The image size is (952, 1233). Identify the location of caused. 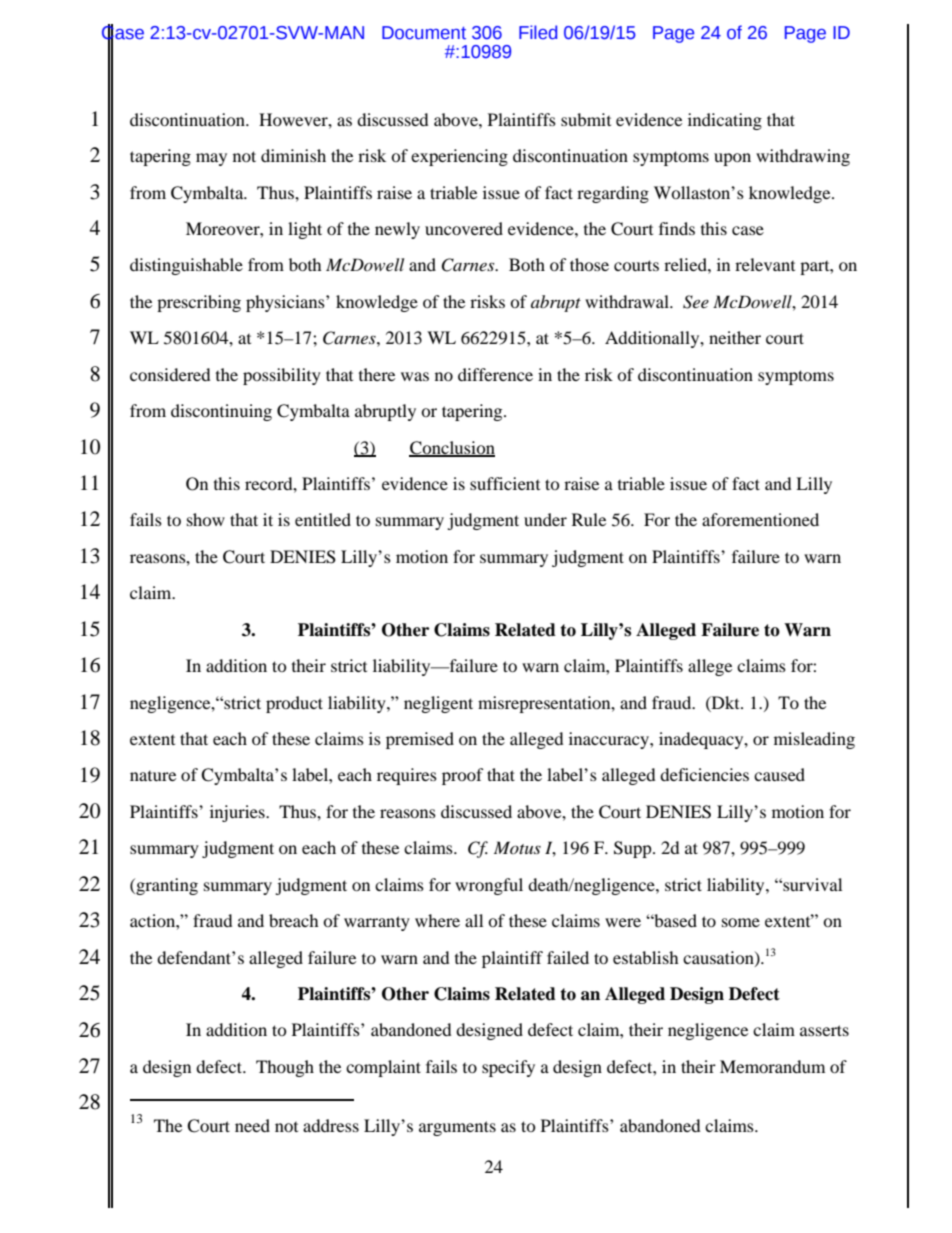
(779, 774).
